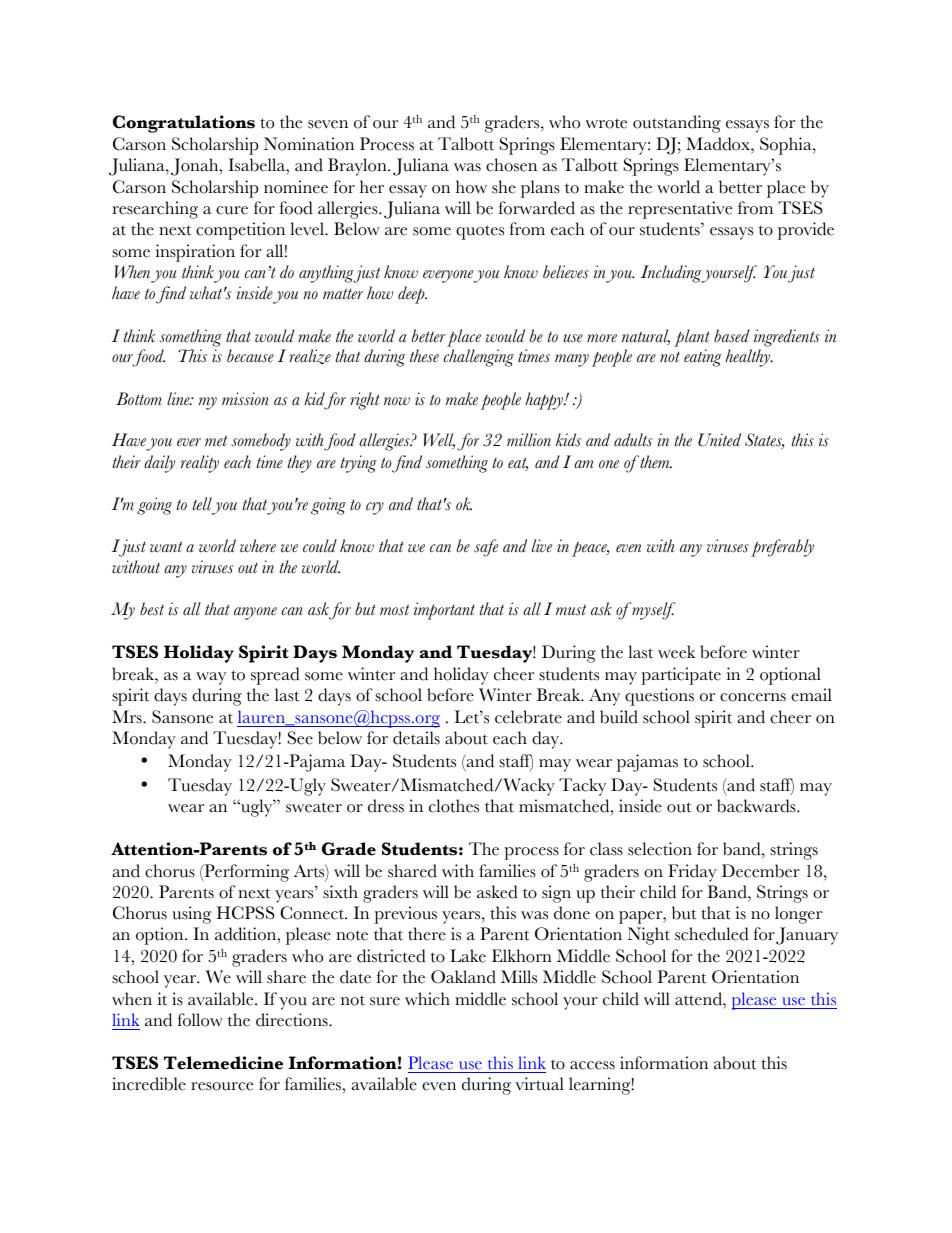 The height and width of the screenshot is (1233, 952). I want to click on Telemedicine, so click(223, 1063).
